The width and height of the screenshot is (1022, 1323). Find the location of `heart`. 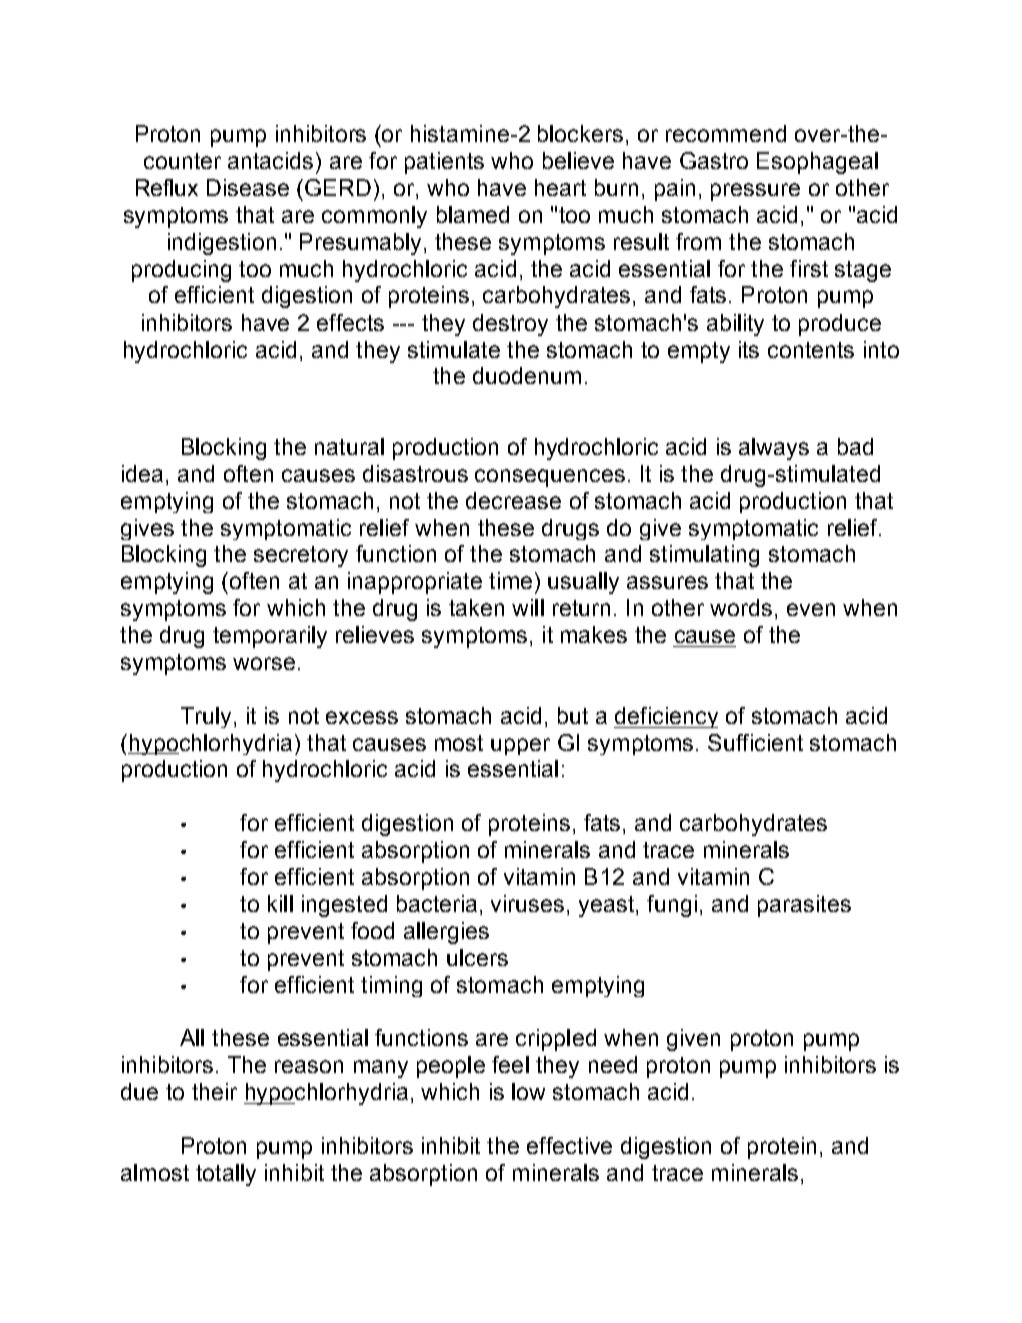

heart is located at coordinates (560, 187).
